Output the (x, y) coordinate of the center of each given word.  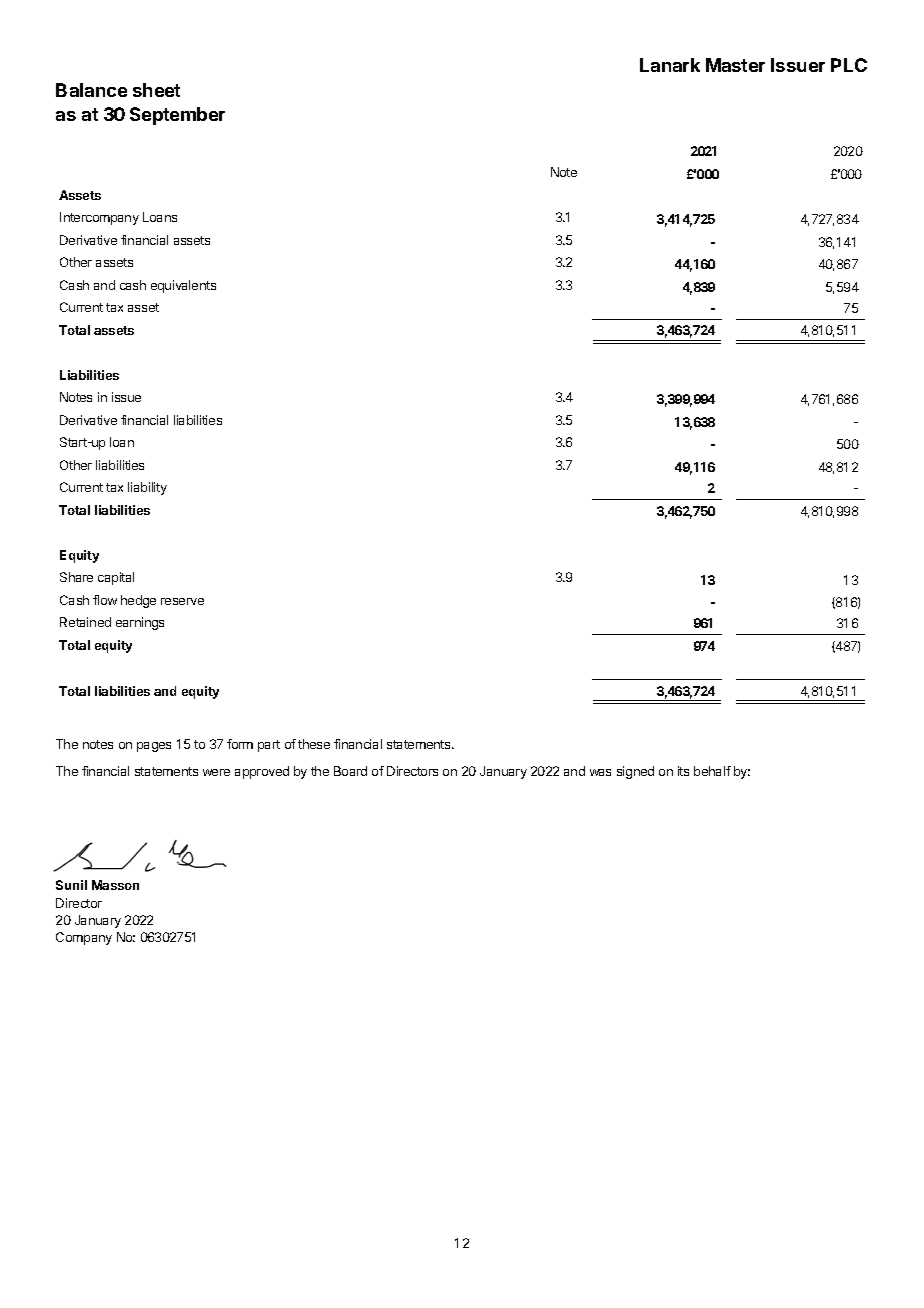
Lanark (670, 65)
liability (147, 488)
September (177, 116)
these (314, 744)
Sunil (71, 885)
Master (735, 65)
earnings (140, 623)
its (683, 771)
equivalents (183, 286)
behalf (712, 771)
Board (350, 771)
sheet (156, 90)
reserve (182, 601)
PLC (849, 65)
